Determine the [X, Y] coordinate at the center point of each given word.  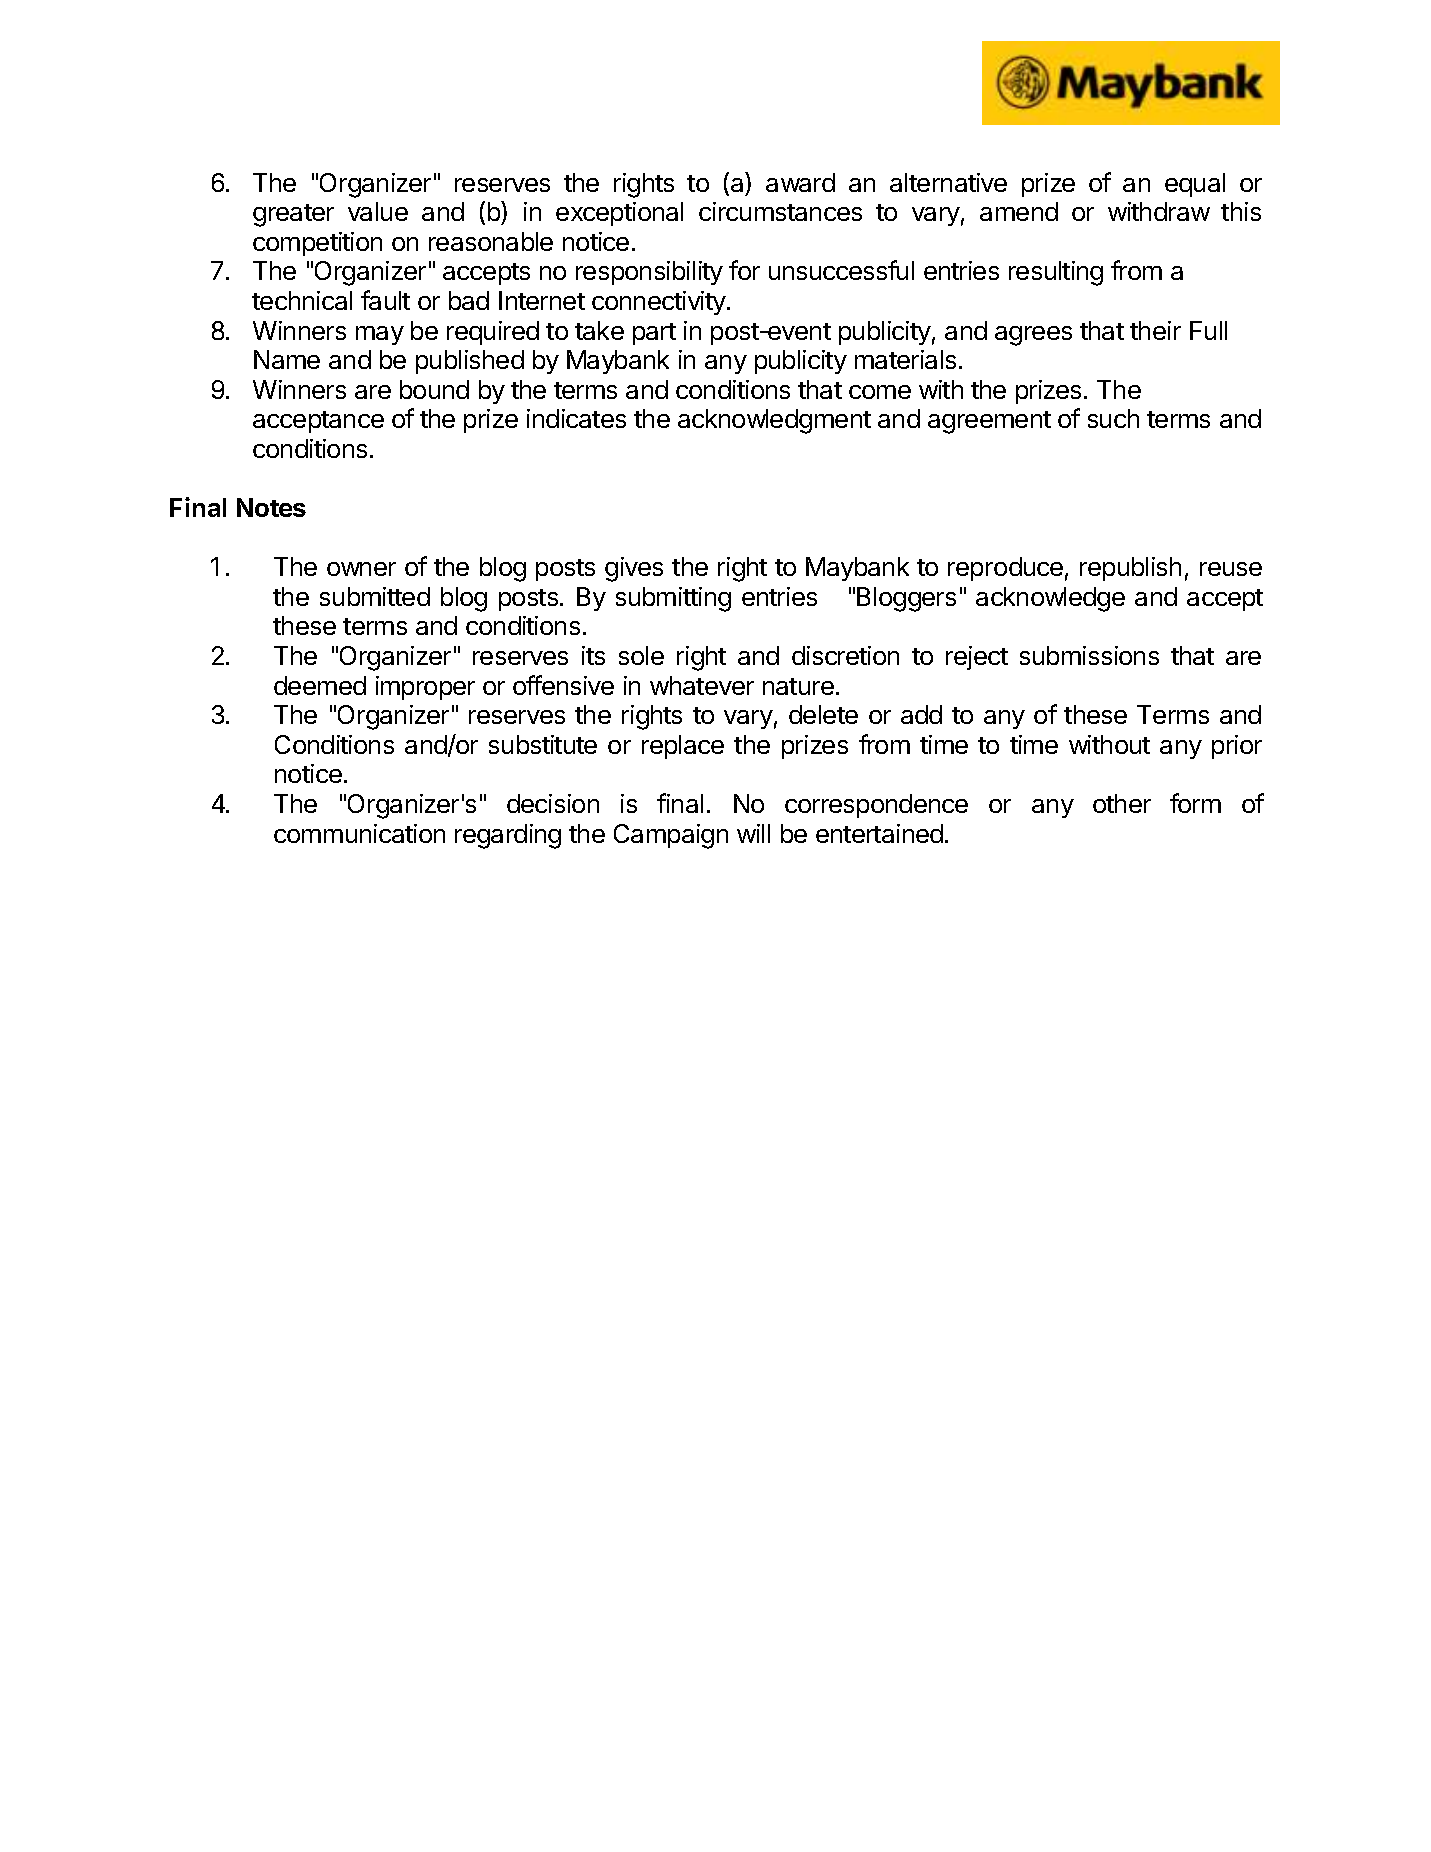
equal [1195, 185]
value [378, 211]
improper [425, 688]
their [1155, 330]
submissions [1089, 655]
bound [434, 389]
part [654, 334]
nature [798, 686]
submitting [673, 599]
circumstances [780, 211]
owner [361, 569]
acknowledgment [774, 421]
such [1113, 418]
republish [1130, 569]
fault [385, 300]
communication [359, 833]
